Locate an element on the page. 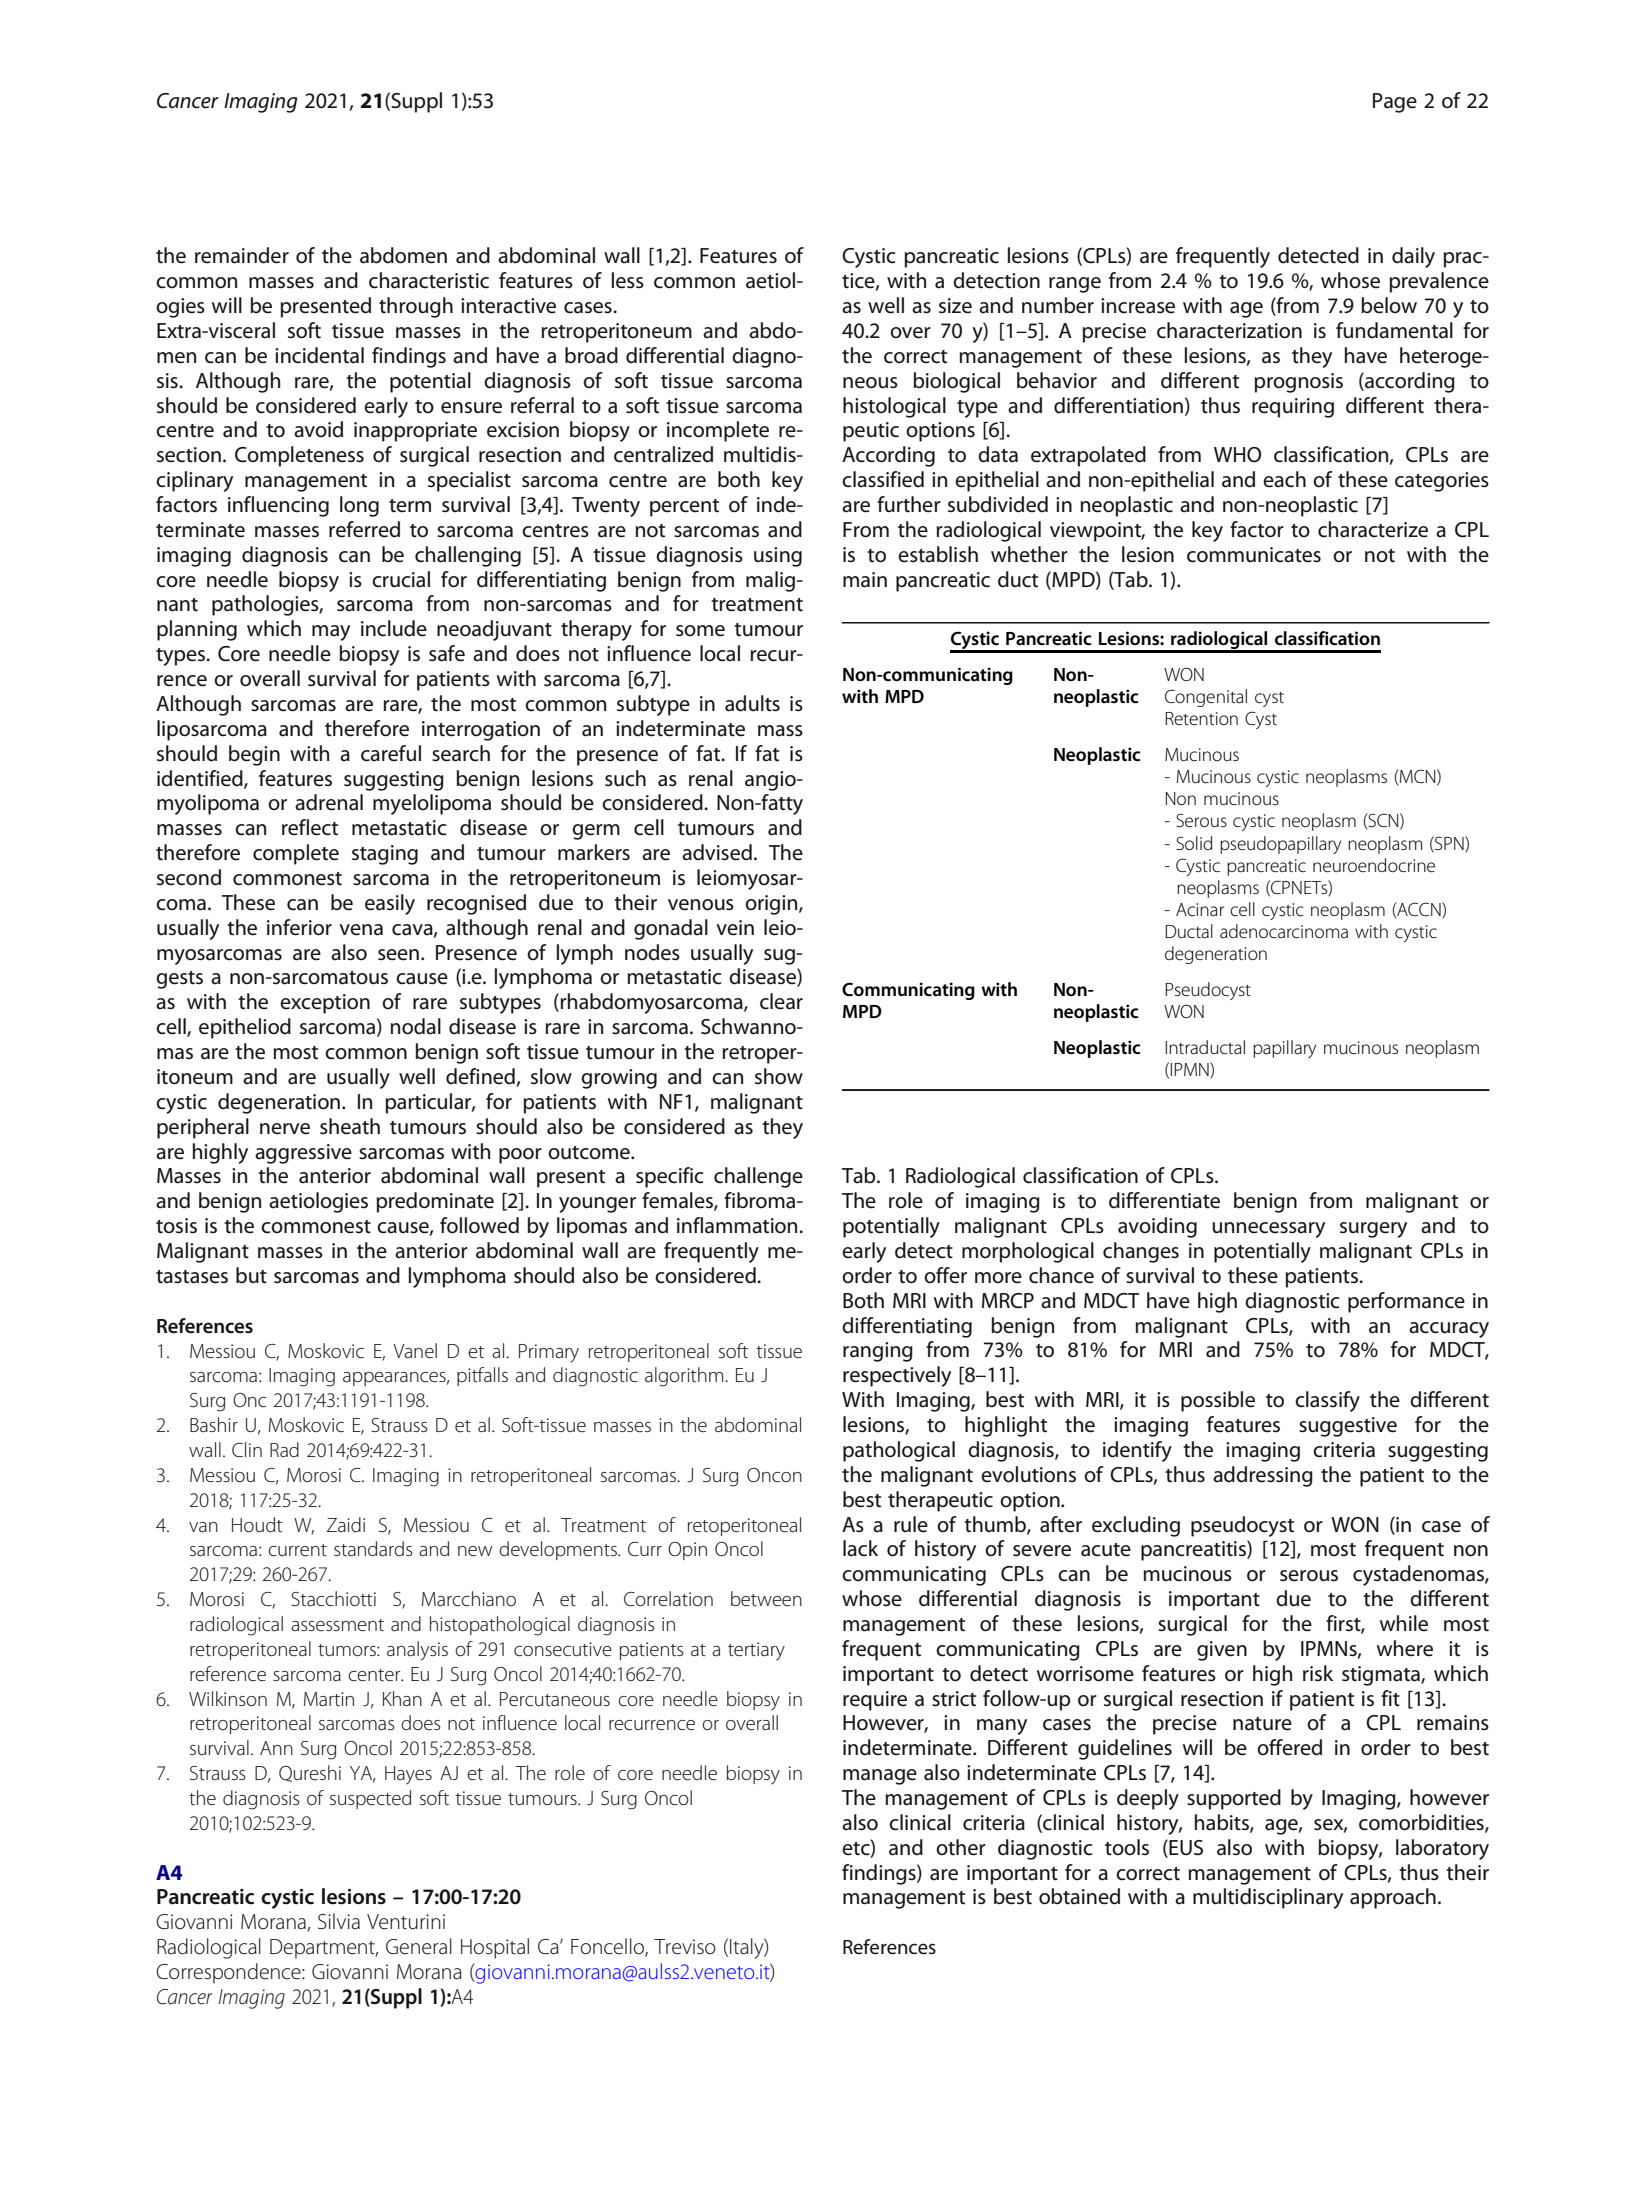  characteristic is located at coordinates (429, 280).
